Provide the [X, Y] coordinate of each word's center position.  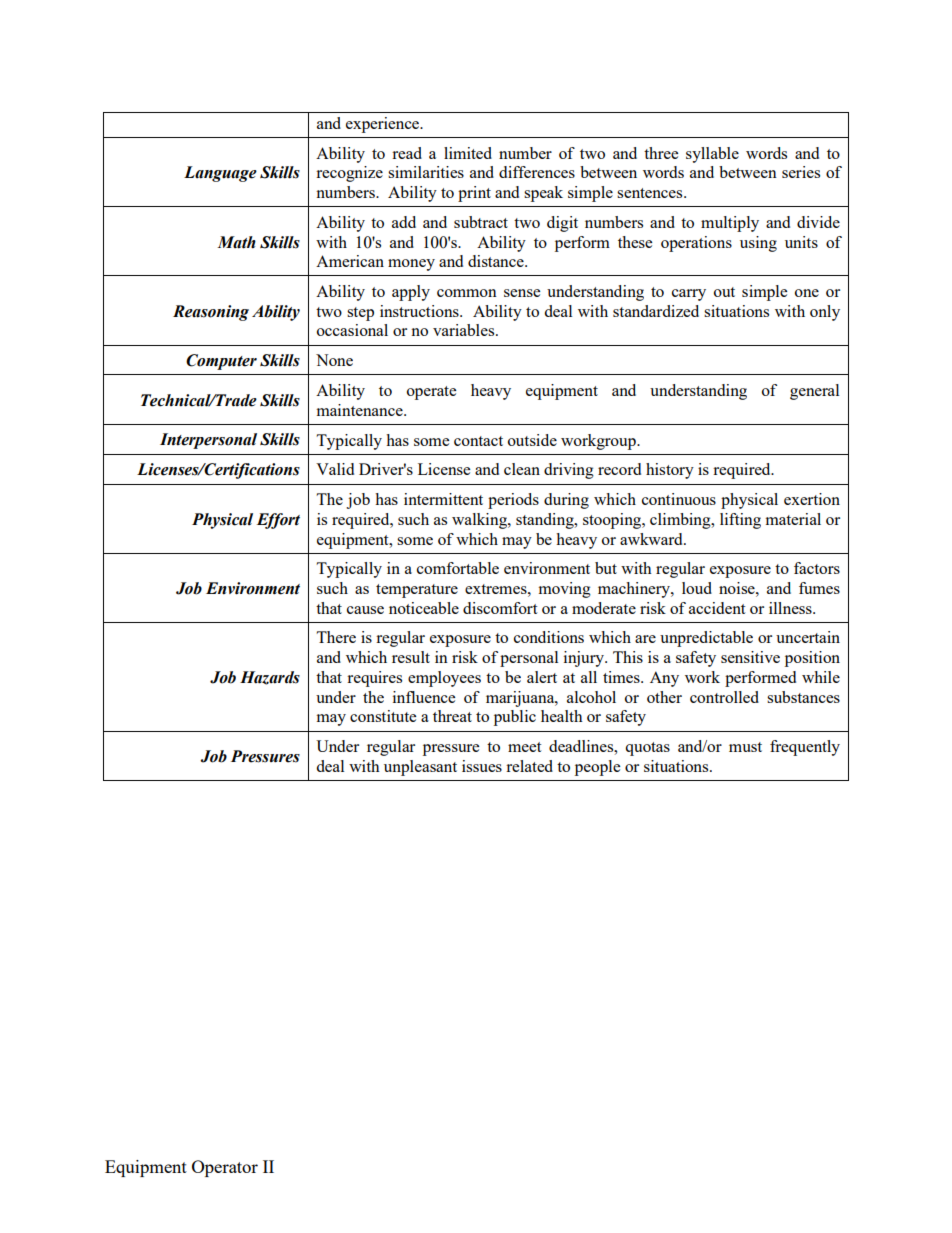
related [529, 766]
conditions [549, 637]
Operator [225, 1168]
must [745, 747]
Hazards [270, 678]
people [597, 768]
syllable [712, 155]
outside [532, 440]
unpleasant [420, 768]
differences [537, 172]
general [814, 392]
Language [220, 174]
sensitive [750, 657]
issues [482, 766]
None [334, 360]
